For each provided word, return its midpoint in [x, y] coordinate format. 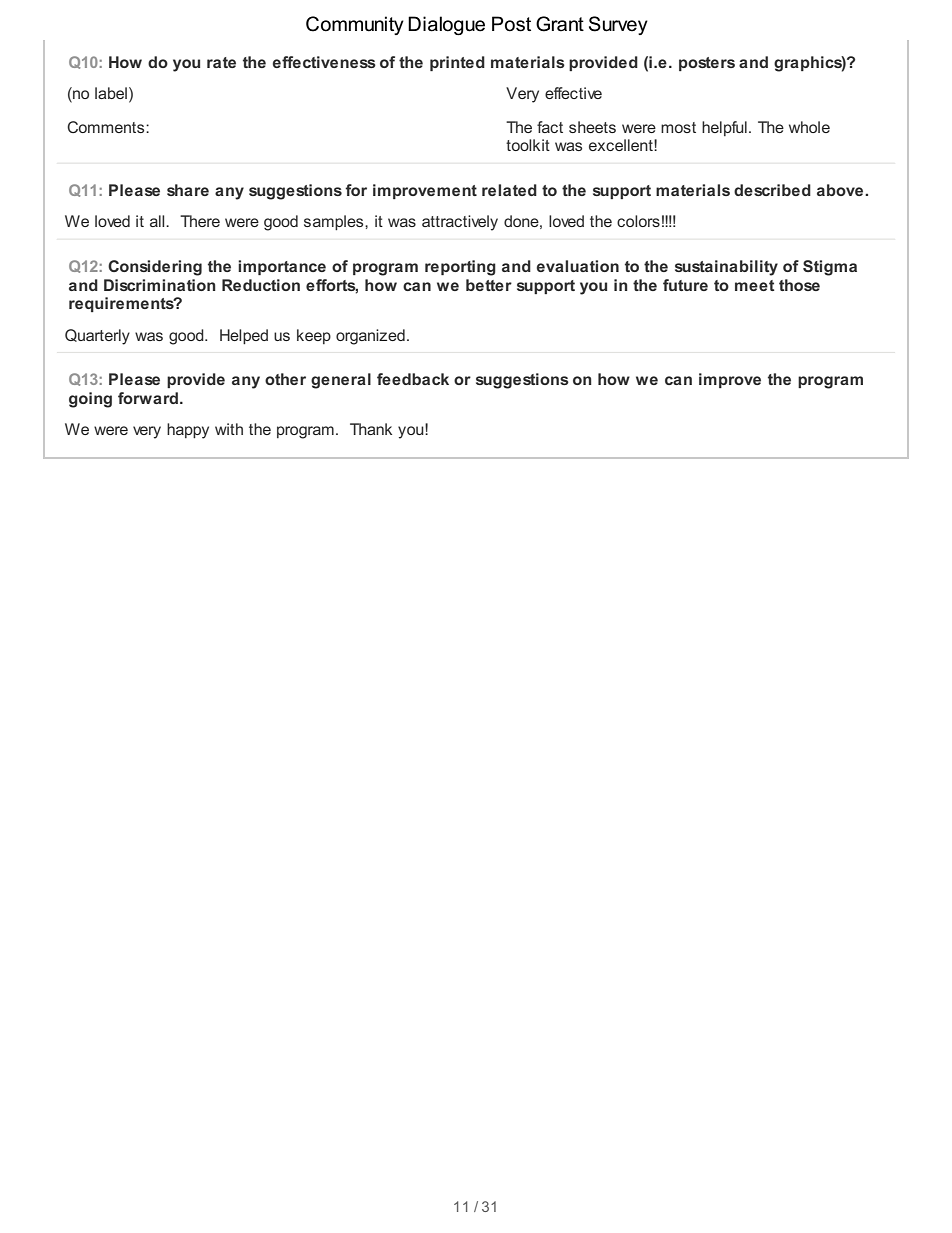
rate [221, 62]
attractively [460, 223]
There [200, 221]
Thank [371, 429]
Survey [618, 25]
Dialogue [446, 26]
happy [188, 431]
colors [638, 221]
